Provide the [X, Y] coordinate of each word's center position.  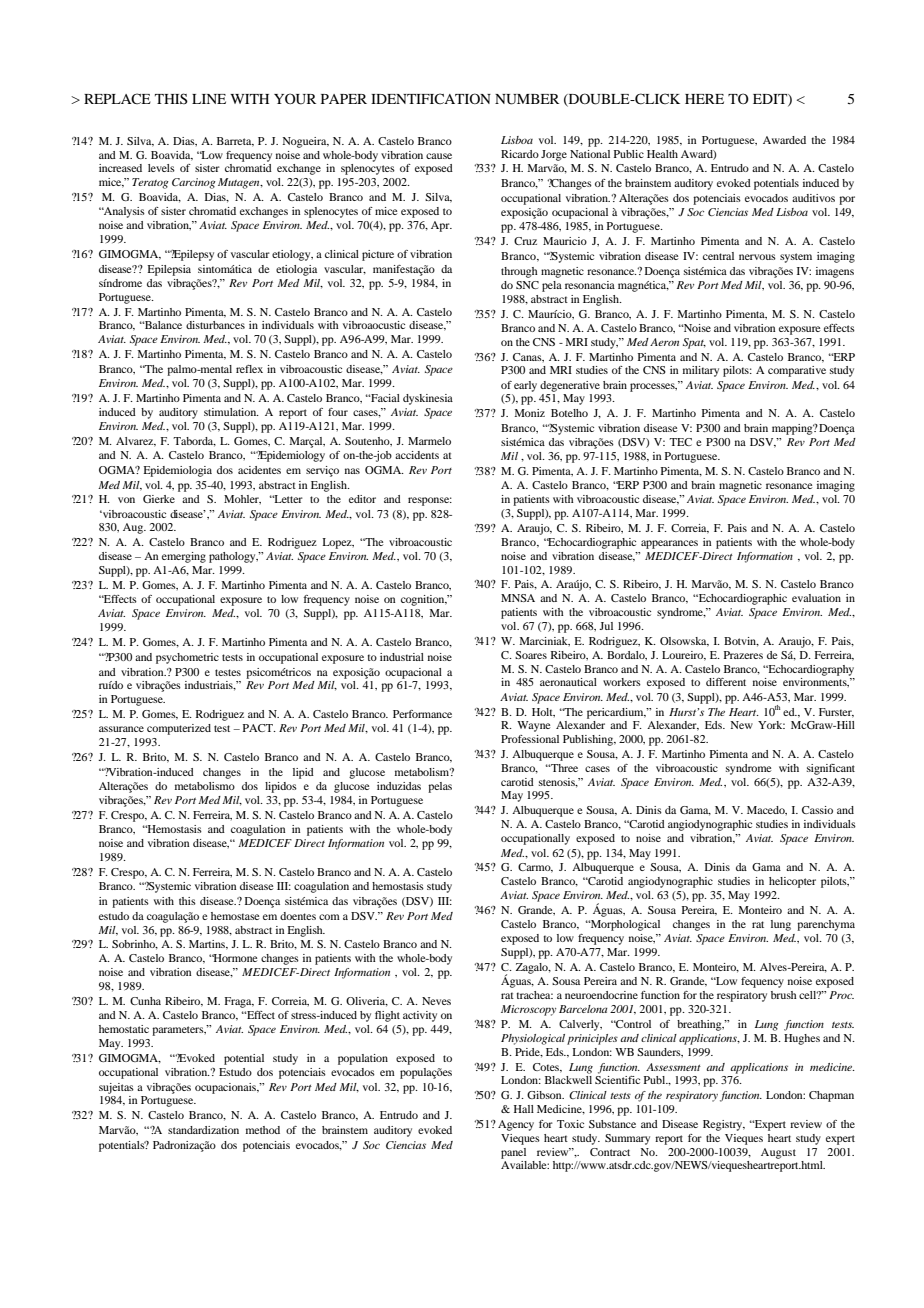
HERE [704, 99]
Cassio [817, 810]
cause [439, 156]
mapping [793, 429]
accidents [417, 455]
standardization [203, 1130]
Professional [530, 739]
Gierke [159, 499]
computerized [179, 729]
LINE [209, 99]
